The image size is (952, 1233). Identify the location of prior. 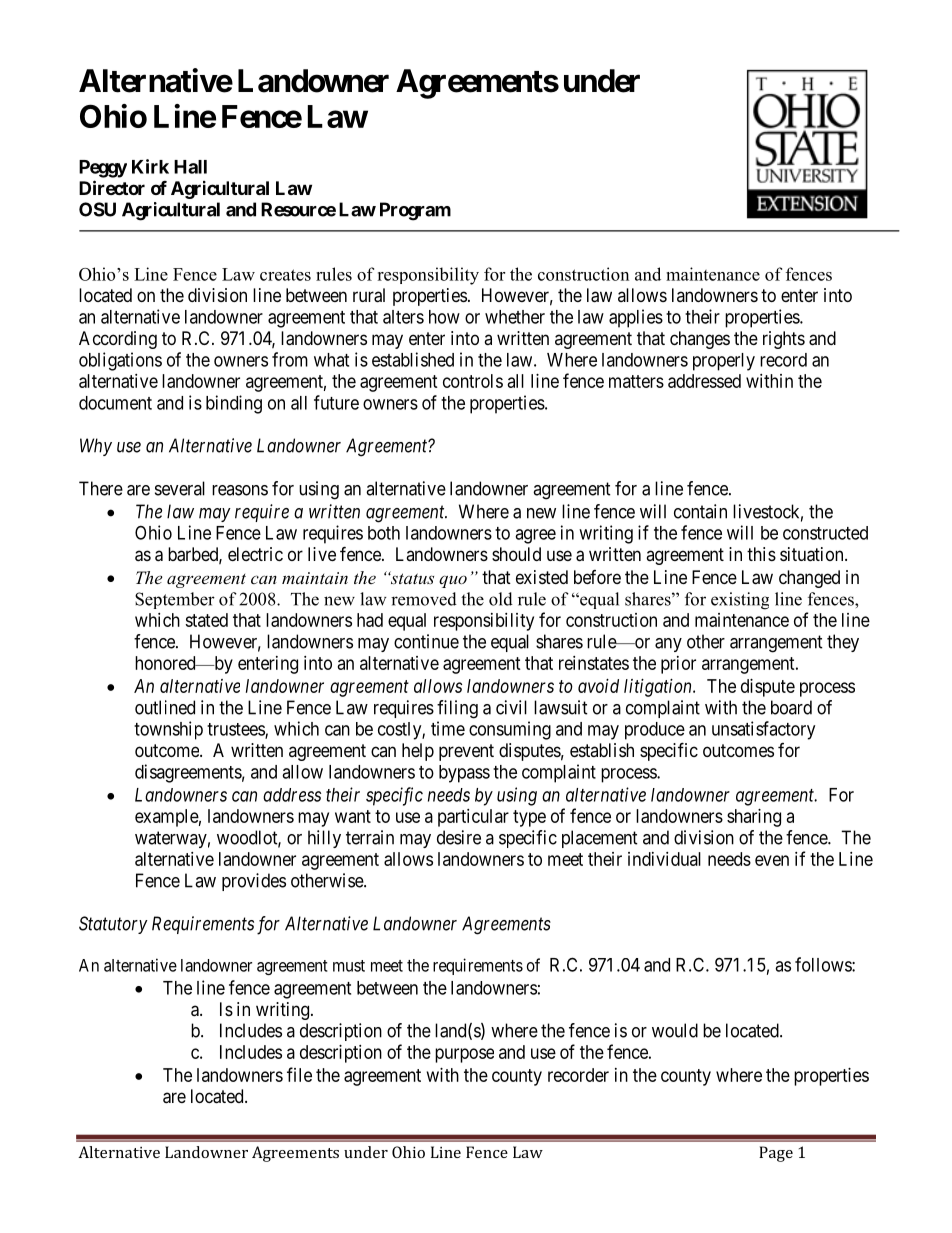
(678, 665).
